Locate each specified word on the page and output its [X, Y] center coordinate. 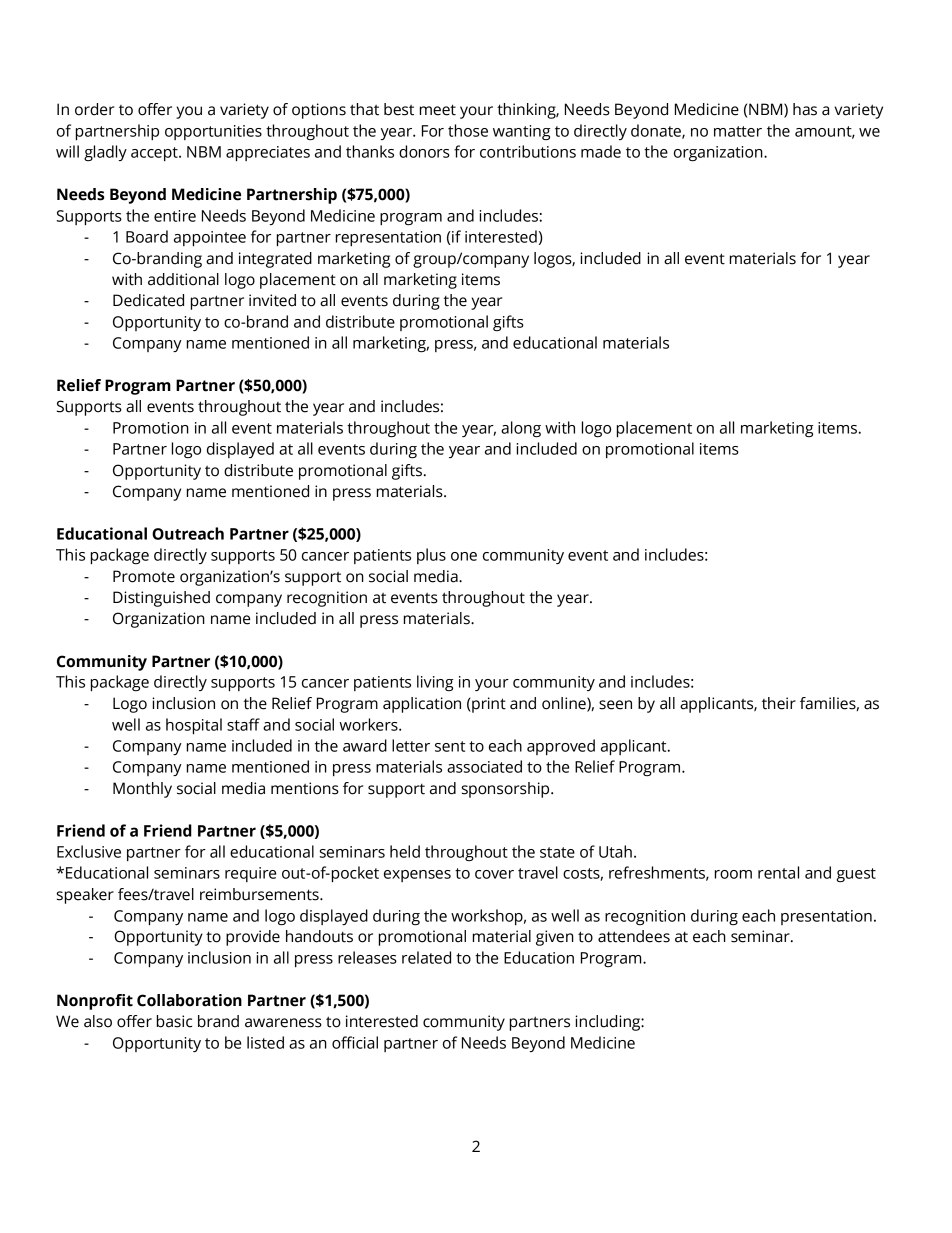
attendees [634, 936]
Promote [144, 576]
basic [174, 1021]
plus [431, 556]
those [468, 130]
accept [155, 154]
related [426, 957]
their [779, 703]
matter [738, 131]
